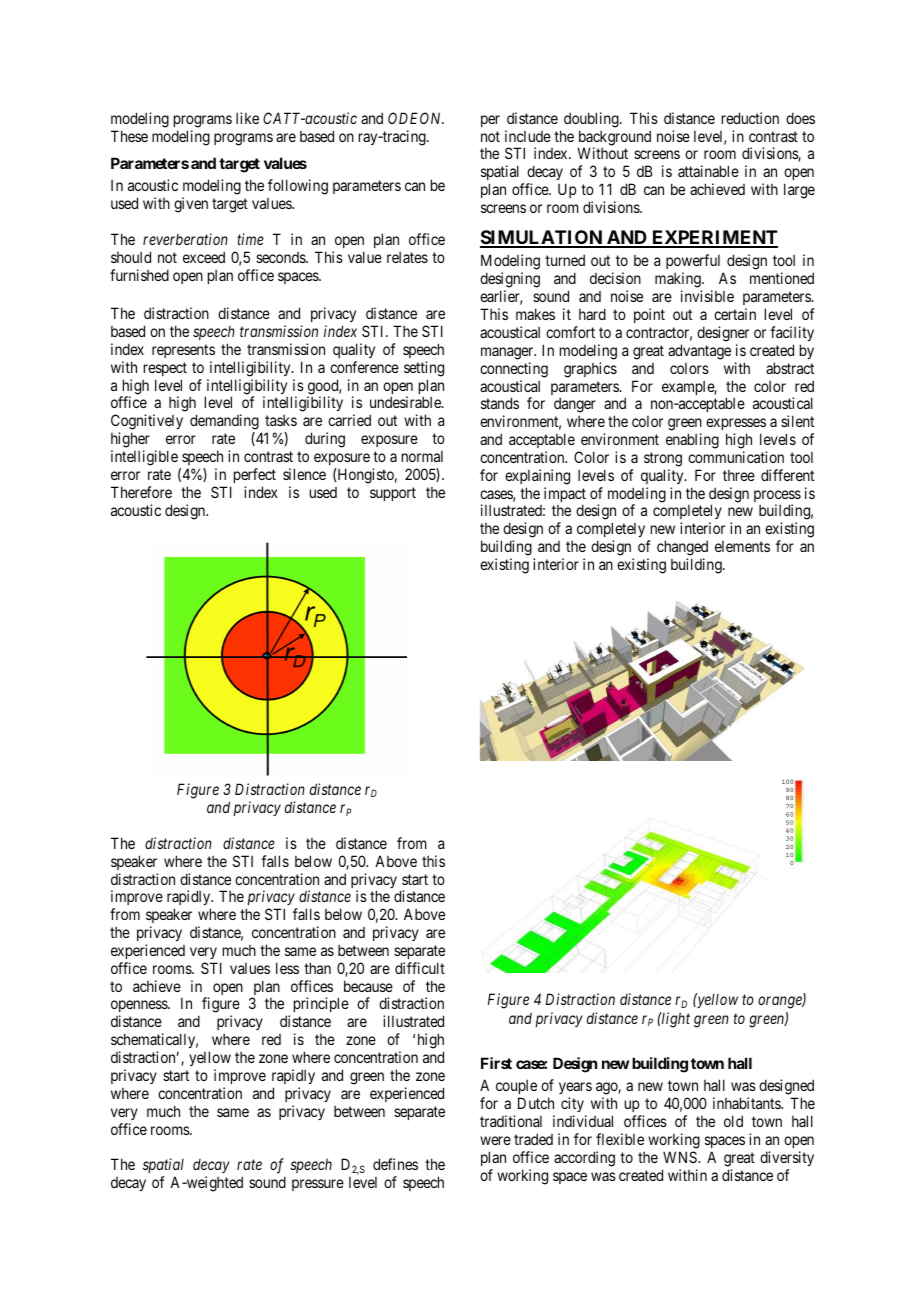  What do you see at coordinates (508, 353) in the screenshot?
I see `manager` at bounding box center [508, 353].
